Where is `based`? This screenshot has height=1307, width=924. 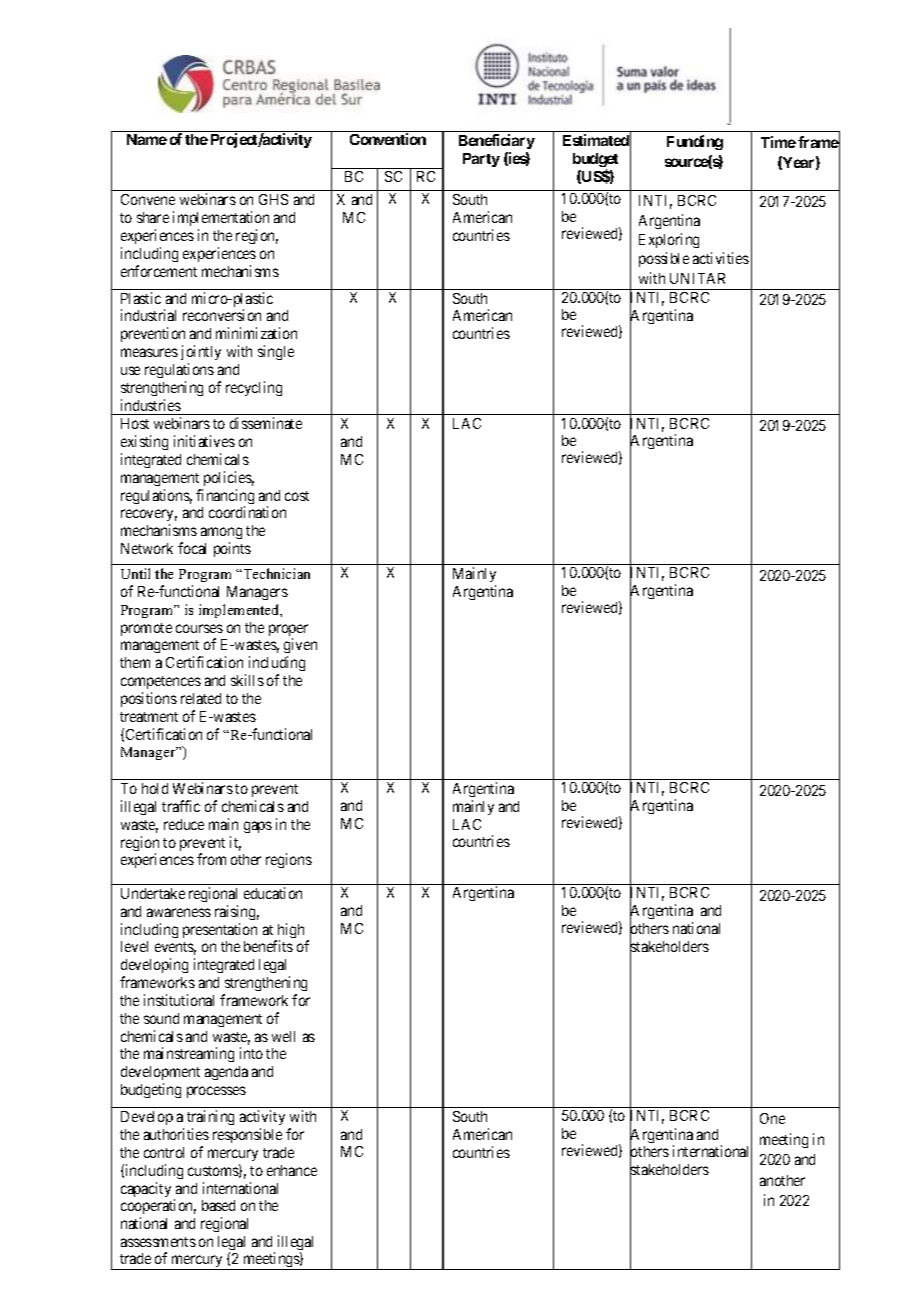 based is located at coordinates (218, 1205).
